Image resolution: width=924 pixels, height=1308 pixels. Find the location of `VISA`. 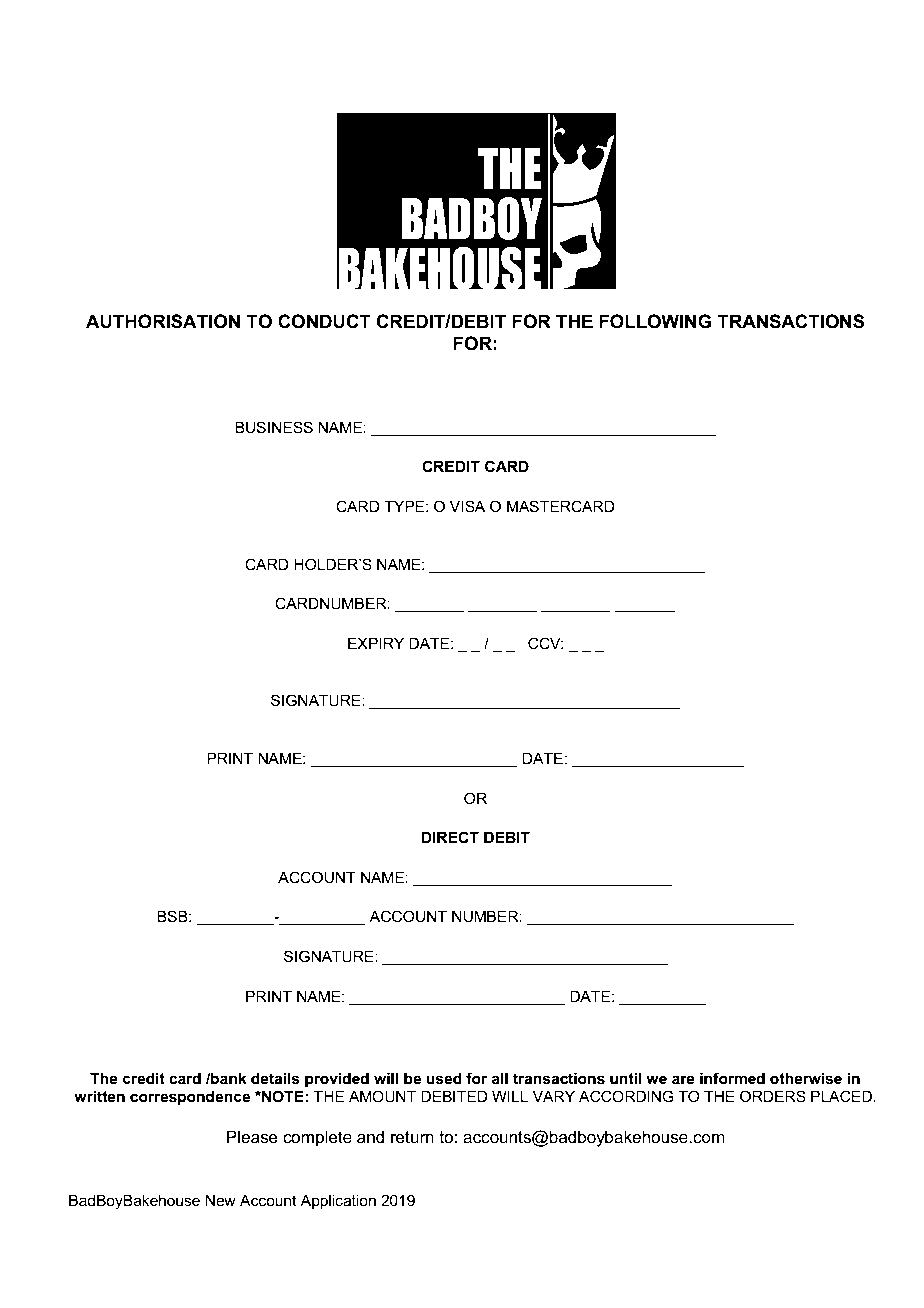

VISA is located at coordinates (467, 506).
